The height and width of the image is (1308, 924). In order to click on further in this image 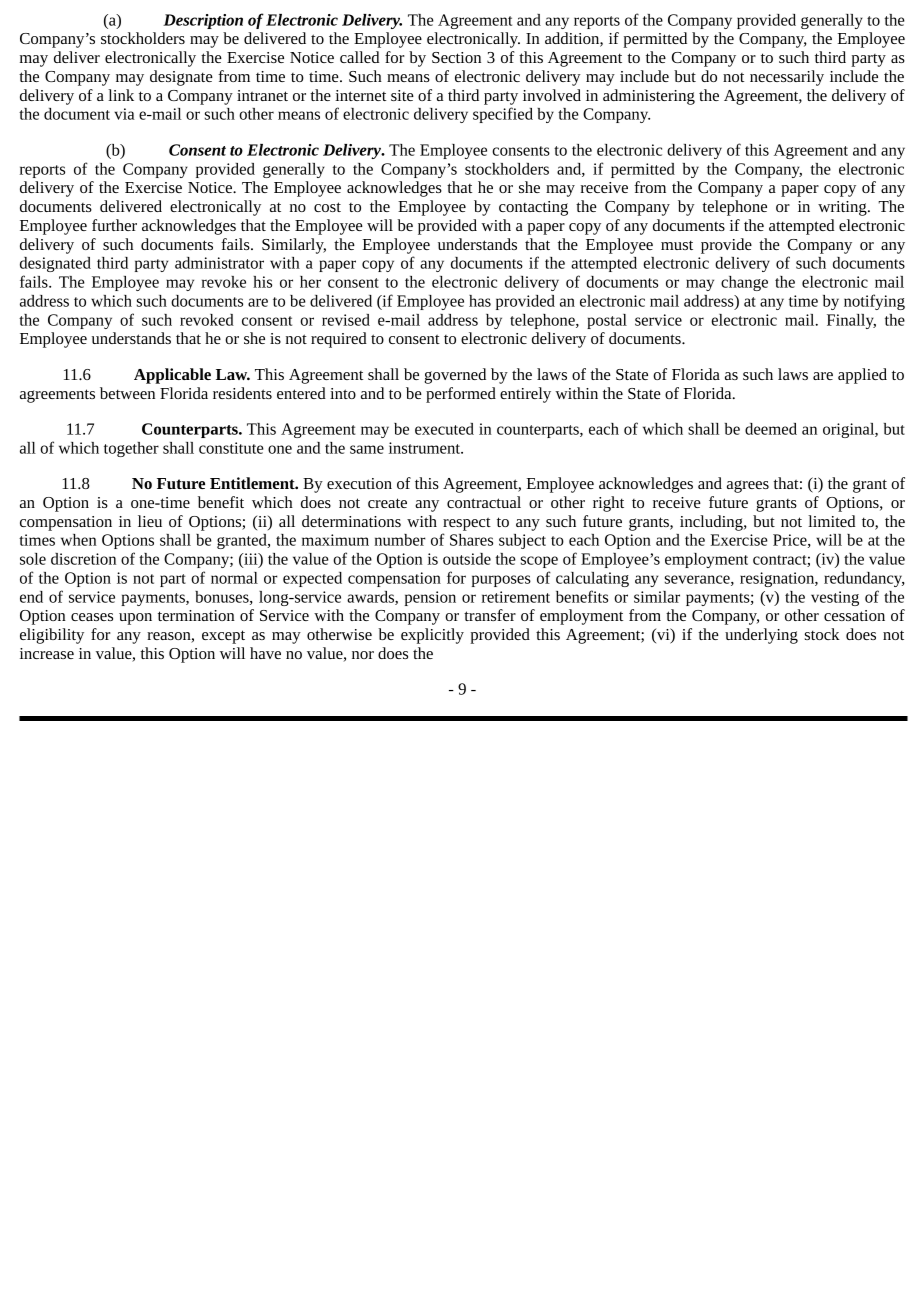, I will do `click(114, 225)`.
